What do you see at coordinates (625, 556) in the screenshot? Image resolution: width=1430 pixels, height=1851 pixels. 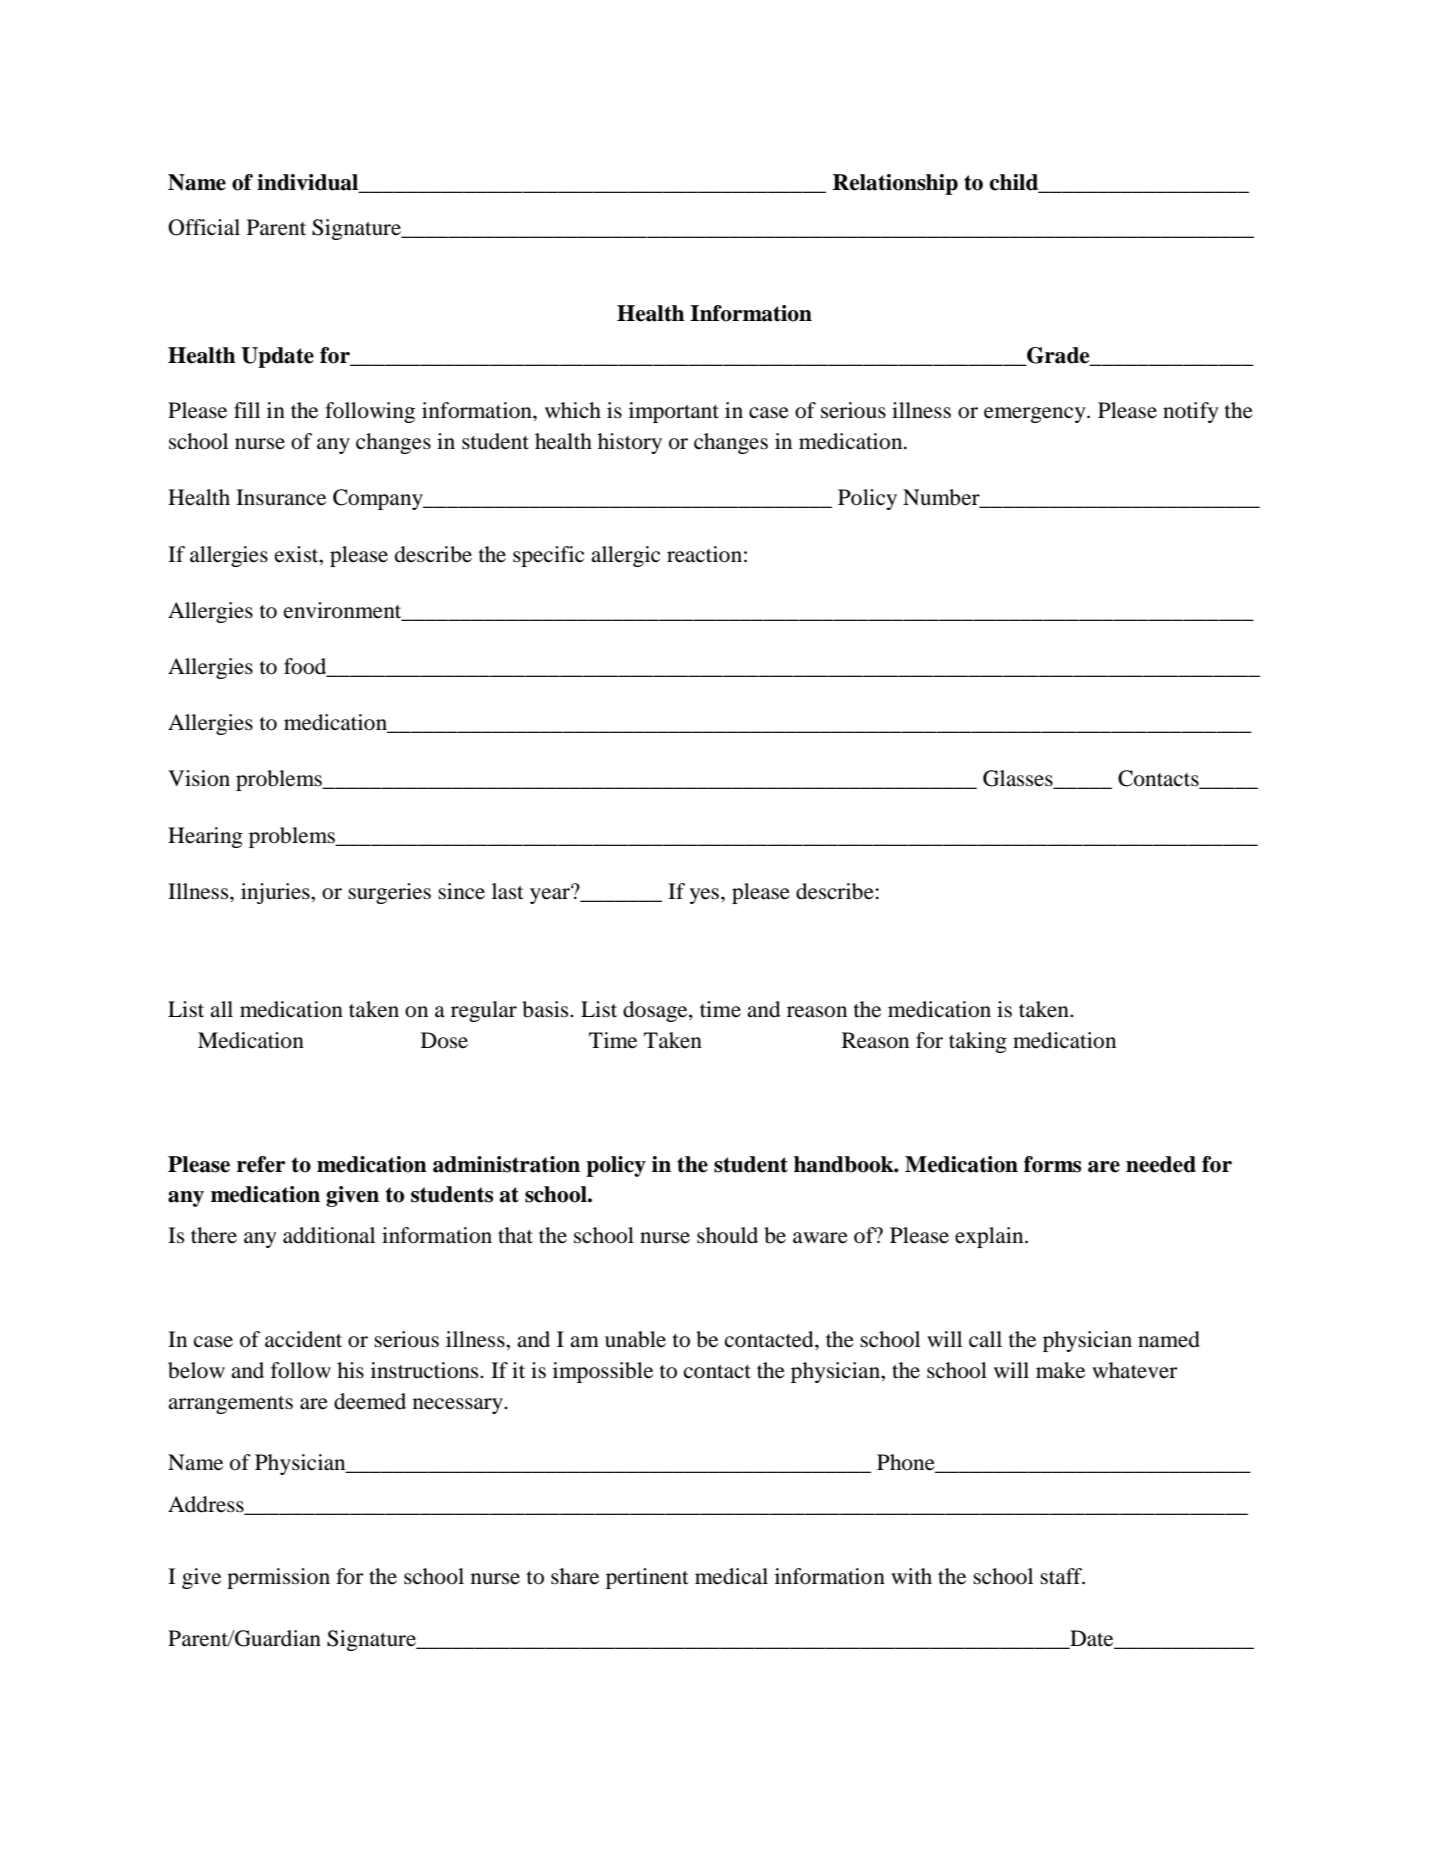 I see `allergic` at bounding box center [625, 556].
